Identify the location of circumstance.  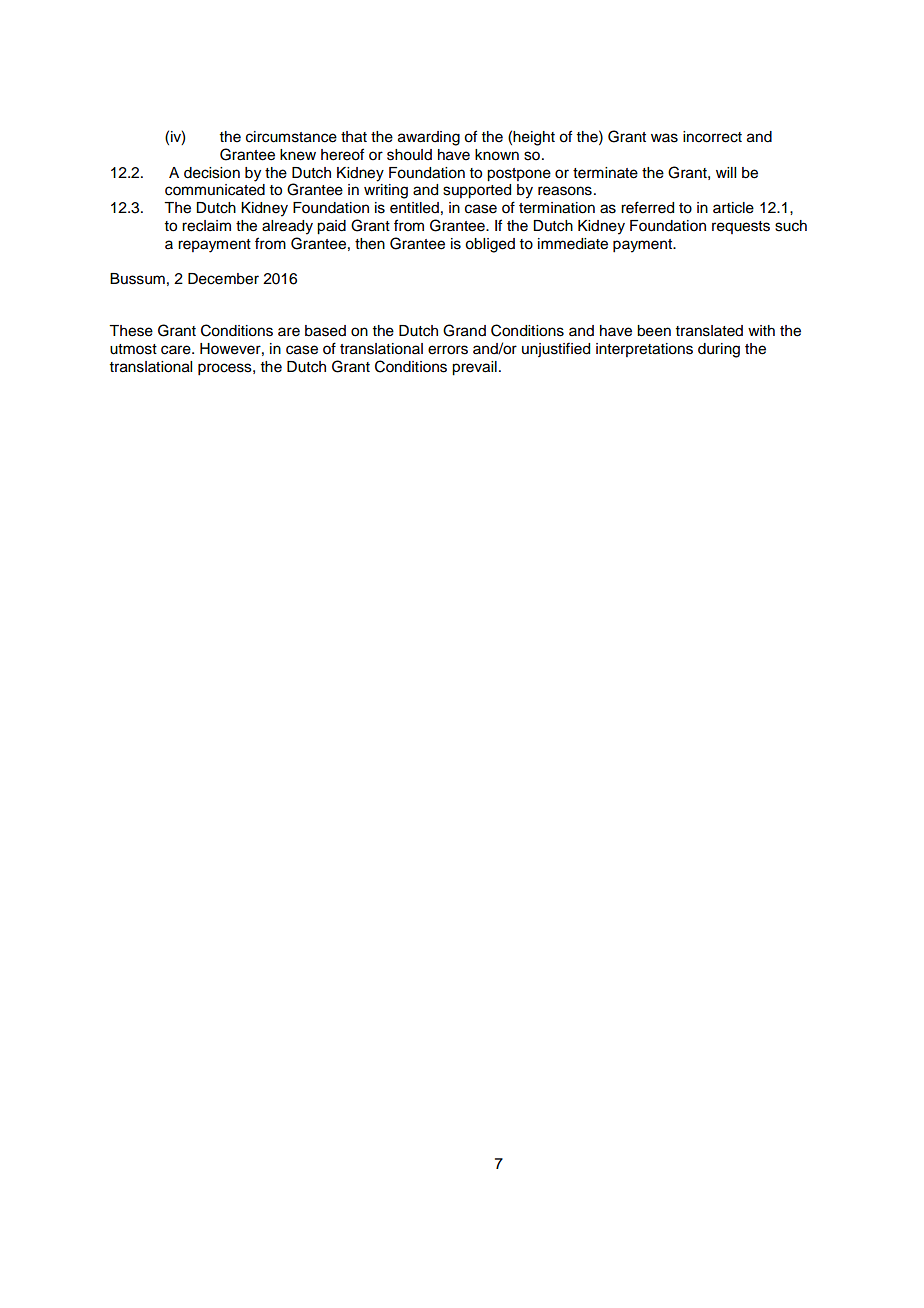
(291, 137).
